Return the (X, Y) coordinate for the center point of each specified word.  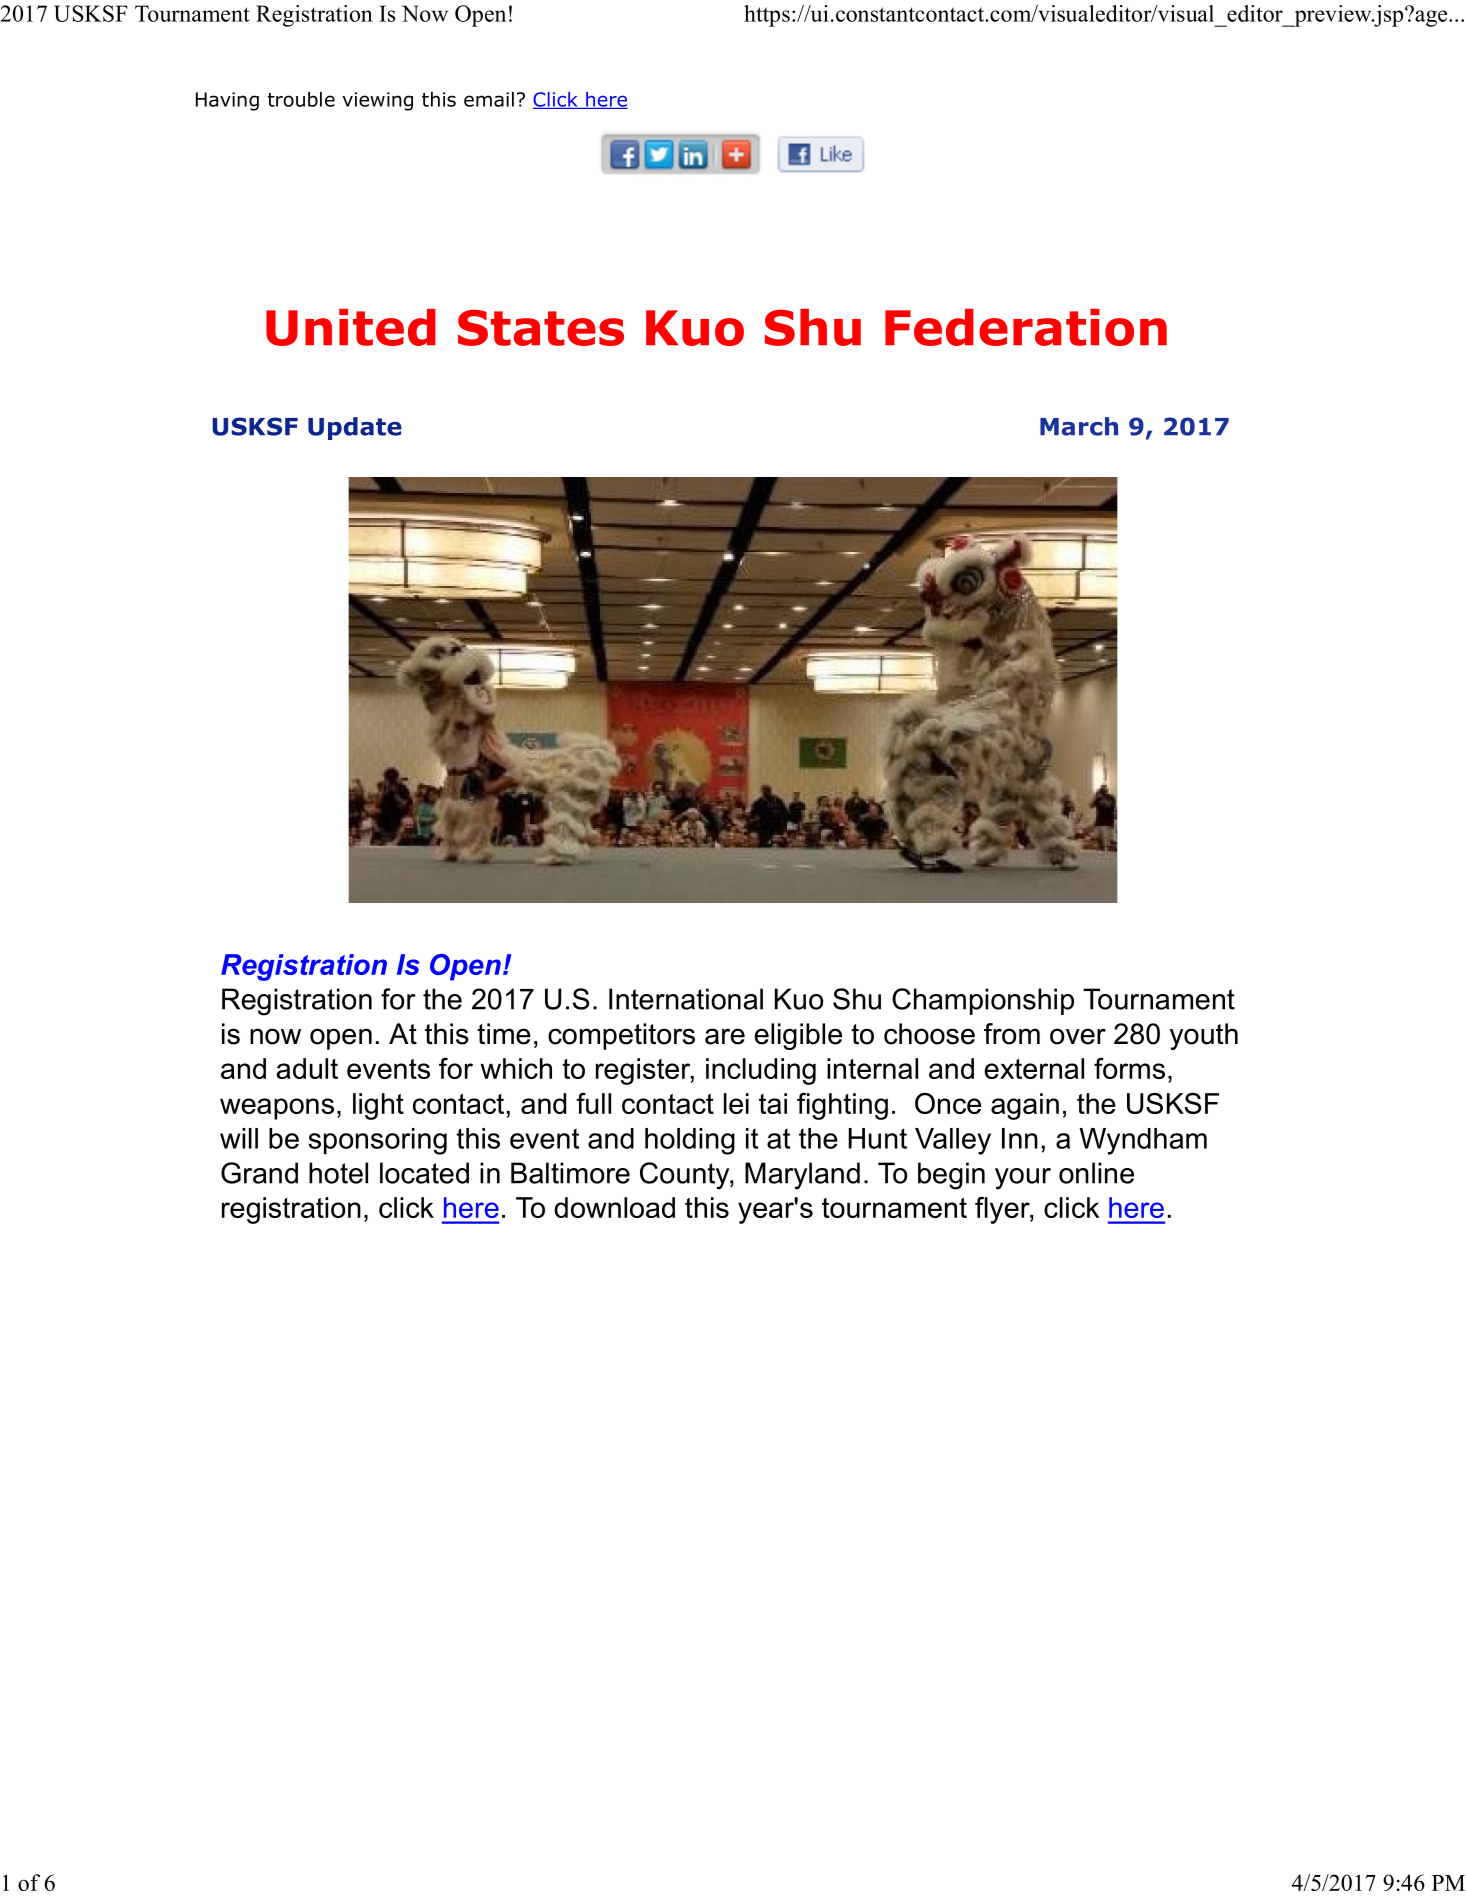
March (1079, 426)
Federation (1026, 327)
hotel (338, 1173)
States (541, 328)
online (1096, 1173)
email (489, 99)
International (686, 999)
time (504, 1034)
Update (355, 428)
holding (690, 1141)
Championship (983, 1001)
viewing (377, 101)
